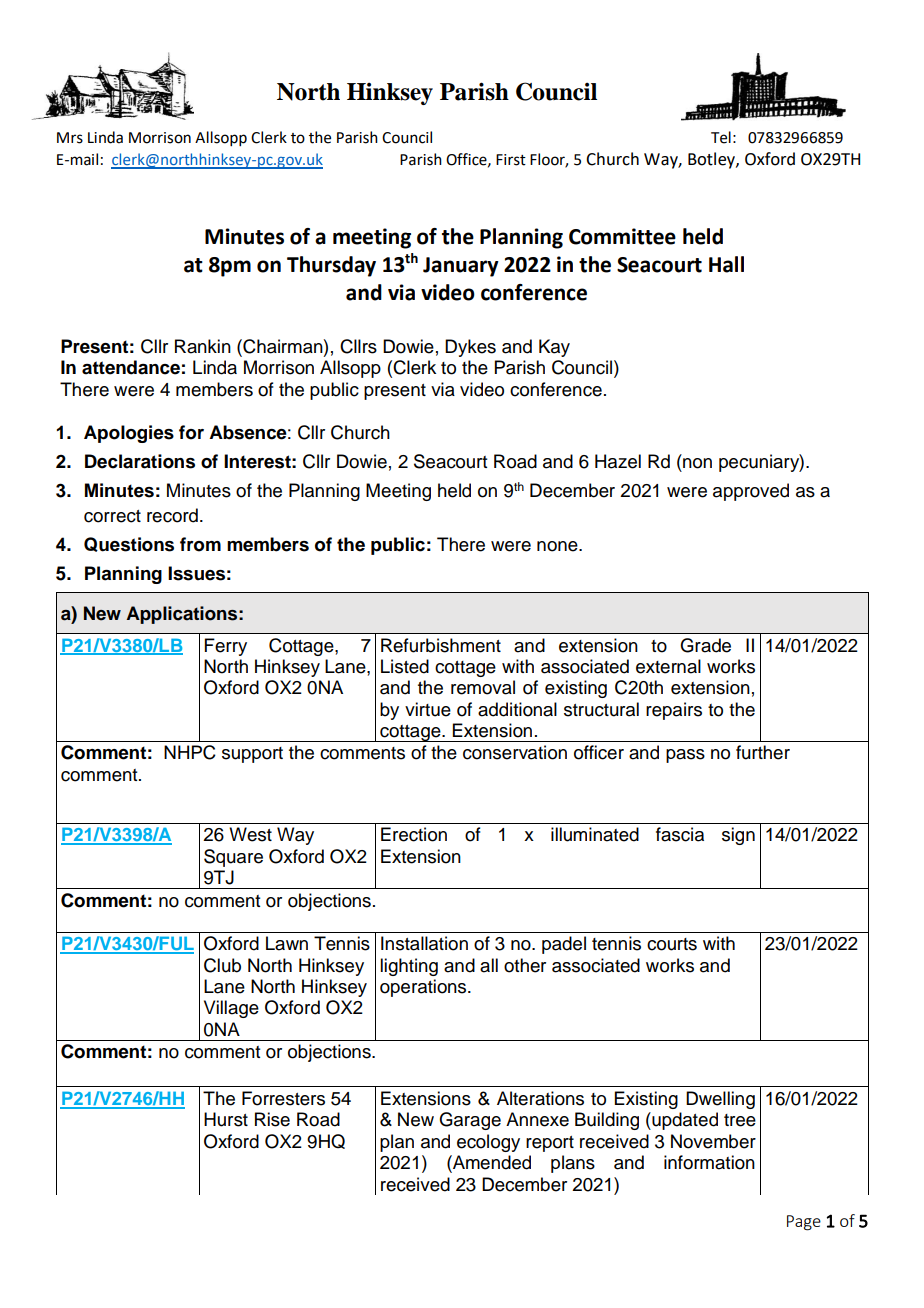 Image resolution: width=924 pixels, height=1308 pixels. I want to click on Apologies, so click(129, 434).
